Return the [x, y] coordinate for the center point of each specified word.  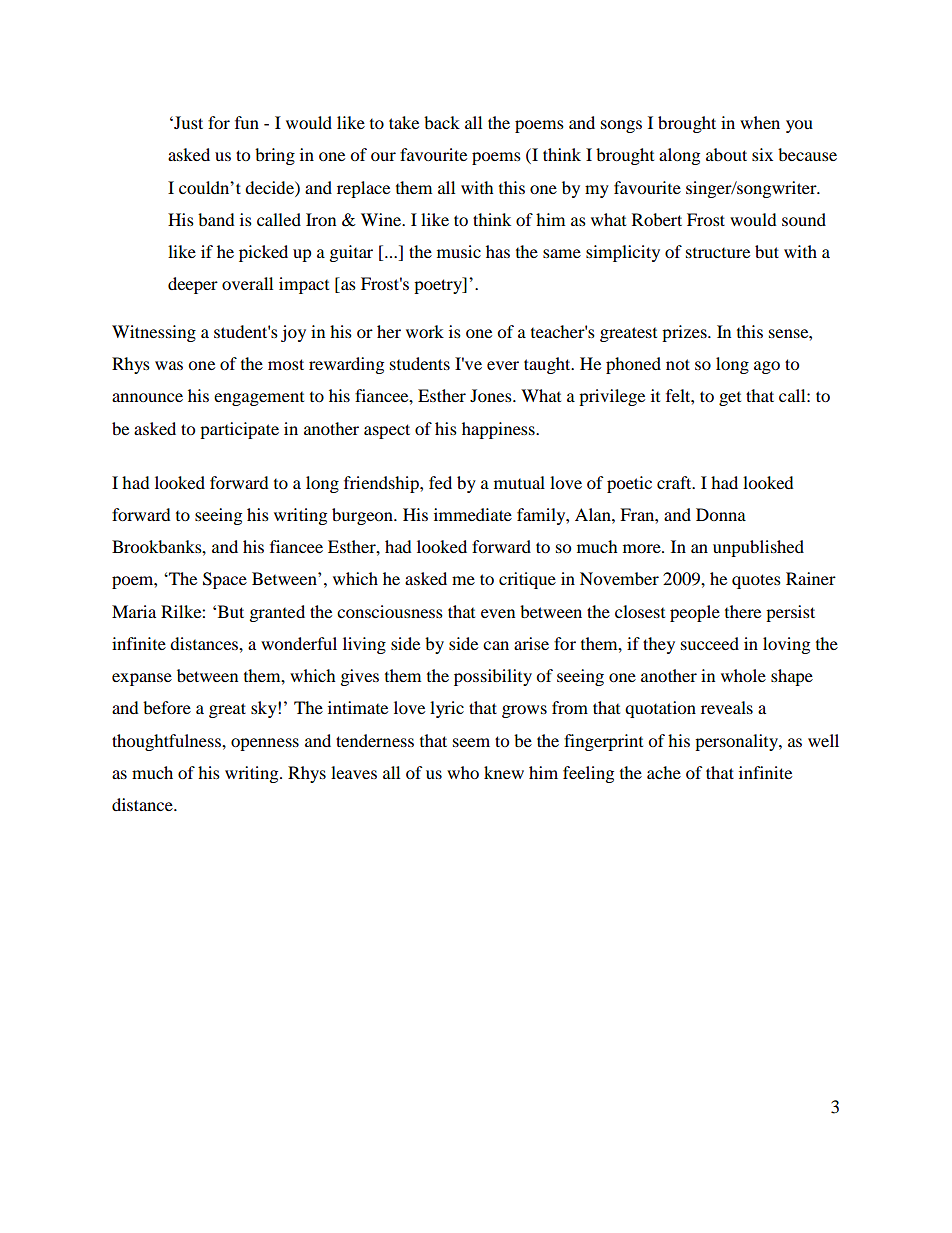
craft [675, 482]
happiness [499, 430]
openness [265, 744]
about [726, 154]
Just [187, 122]
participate [239, 430]
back [442, 122]
